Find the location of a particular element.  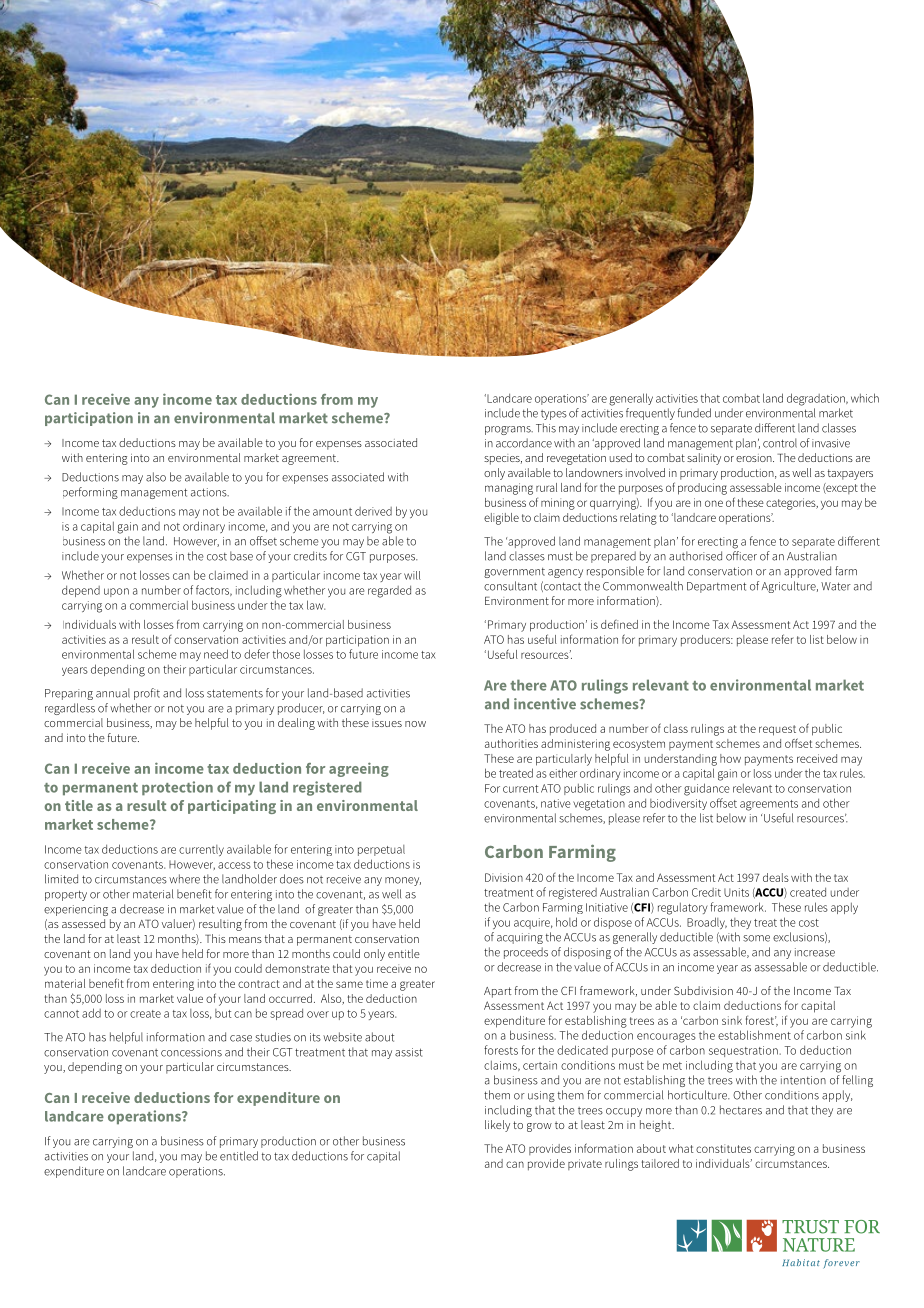

money is located at coordinates (403, 881).
